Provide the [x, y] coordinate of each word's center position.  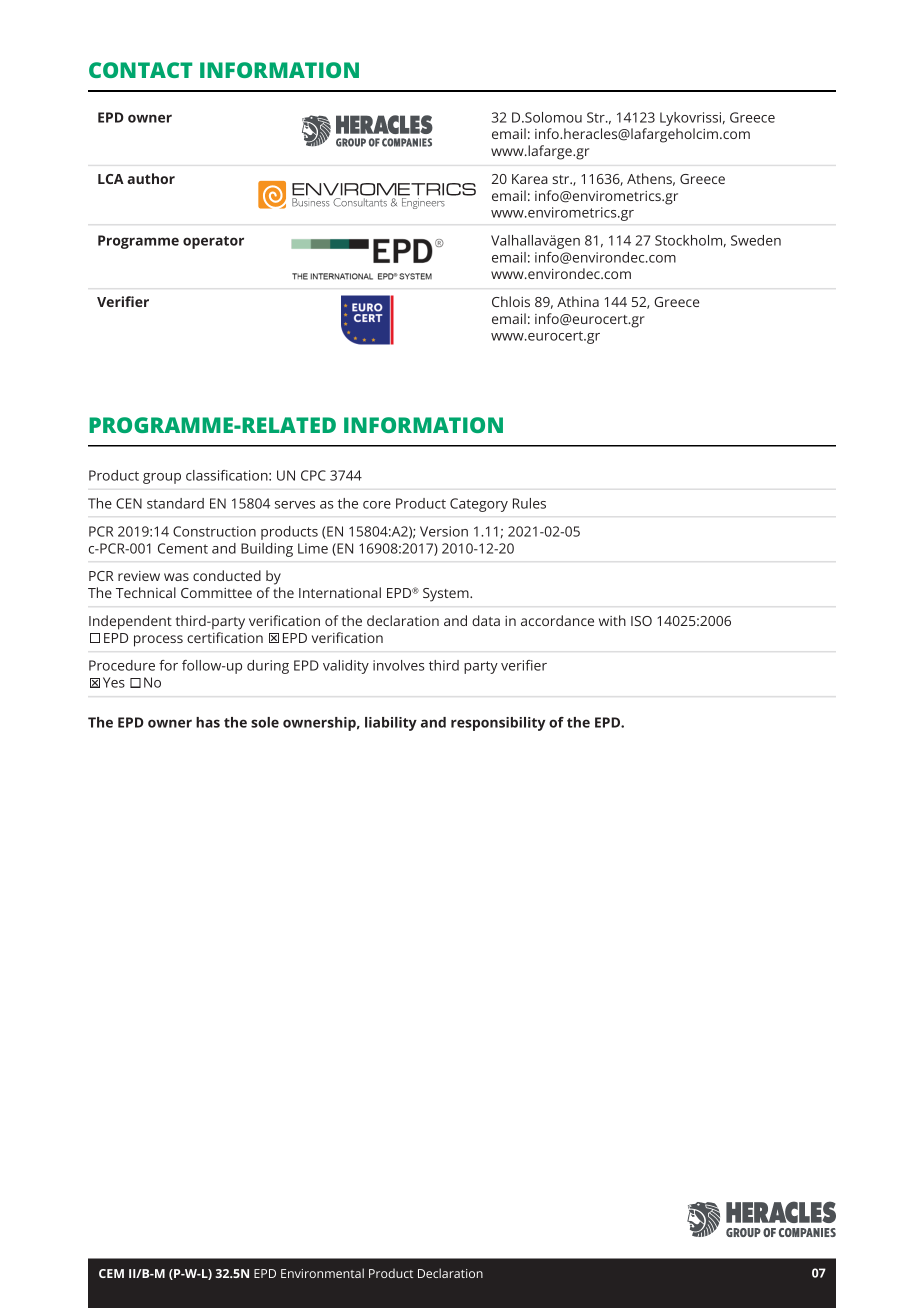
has [208, 722]
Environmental [322, 1273]
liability [391, 724]
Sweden [756, 240]
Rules [529, 503]
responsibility [498, 724]
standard [175, 503]
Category [479, 505]
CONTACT [141, 70]
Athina [578, 301]
